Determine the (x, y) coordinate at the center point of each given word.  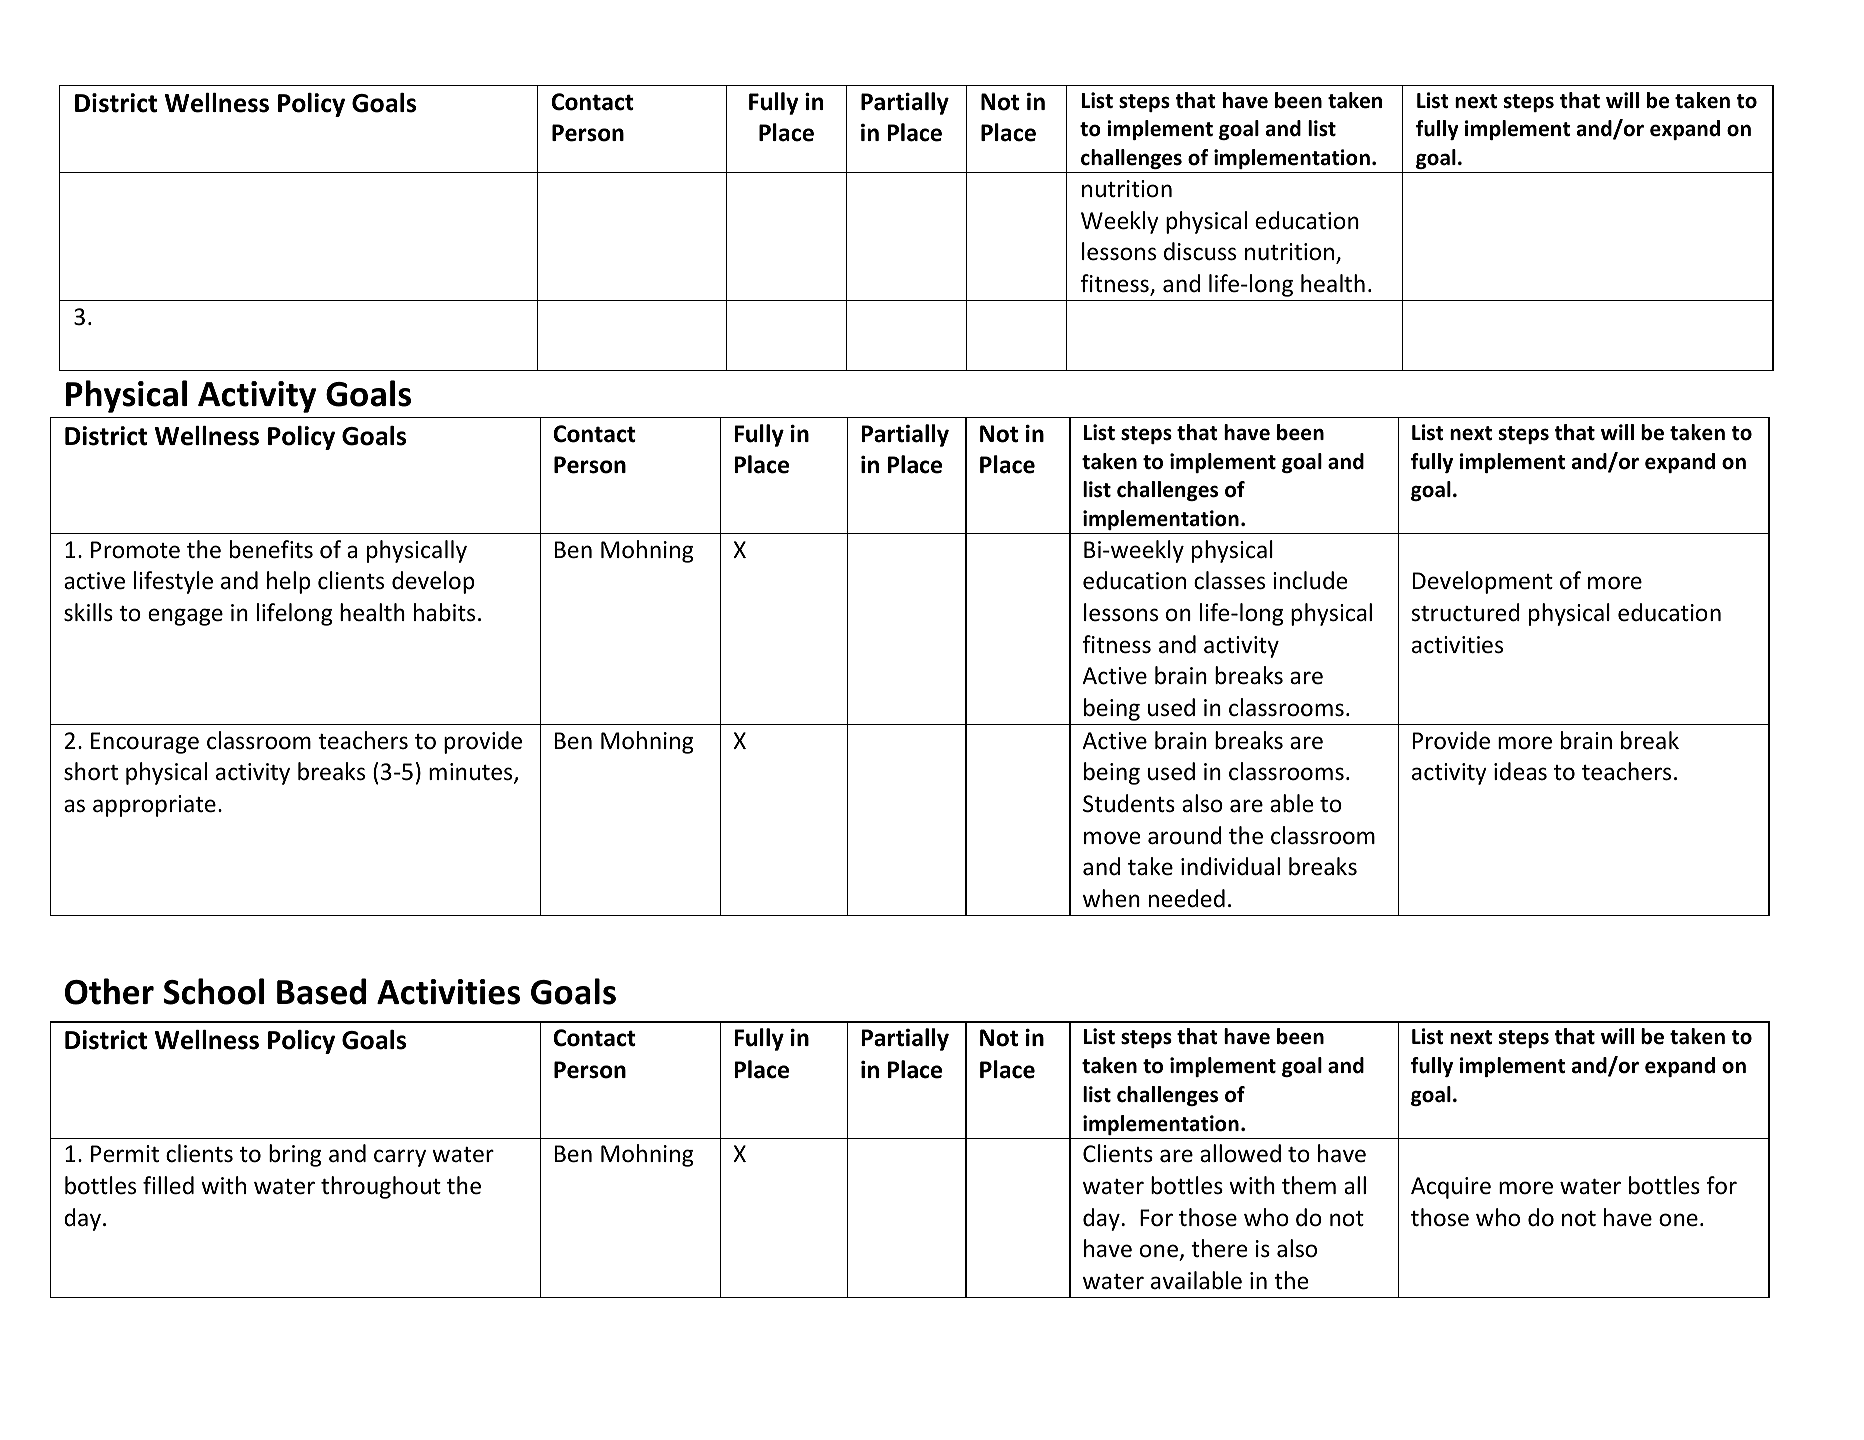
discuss (1200, 251)
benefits (271, 549)
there (1219, 1248)
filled (168, 1185)
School (214, 991)
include (1310, 580)
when (1111, 898)
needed (1187, 898)
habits (444, 612)
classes (1229, 580)
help (288, 582)
